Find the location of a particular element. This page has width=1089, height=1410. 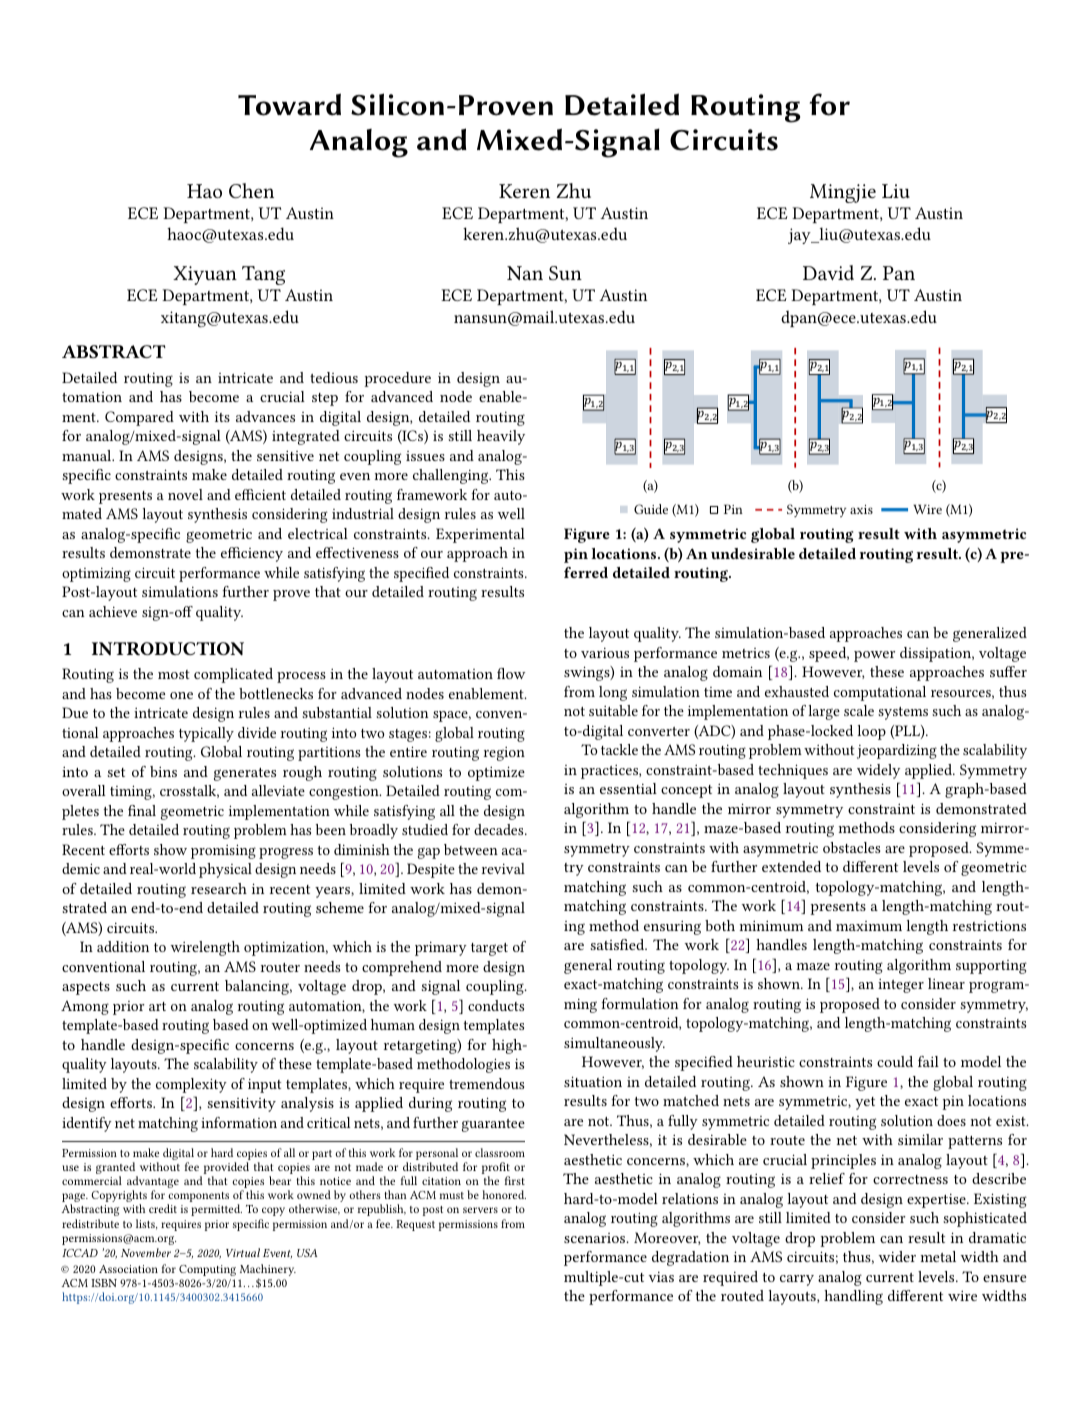

flow is located at coordinates (511, 673).
